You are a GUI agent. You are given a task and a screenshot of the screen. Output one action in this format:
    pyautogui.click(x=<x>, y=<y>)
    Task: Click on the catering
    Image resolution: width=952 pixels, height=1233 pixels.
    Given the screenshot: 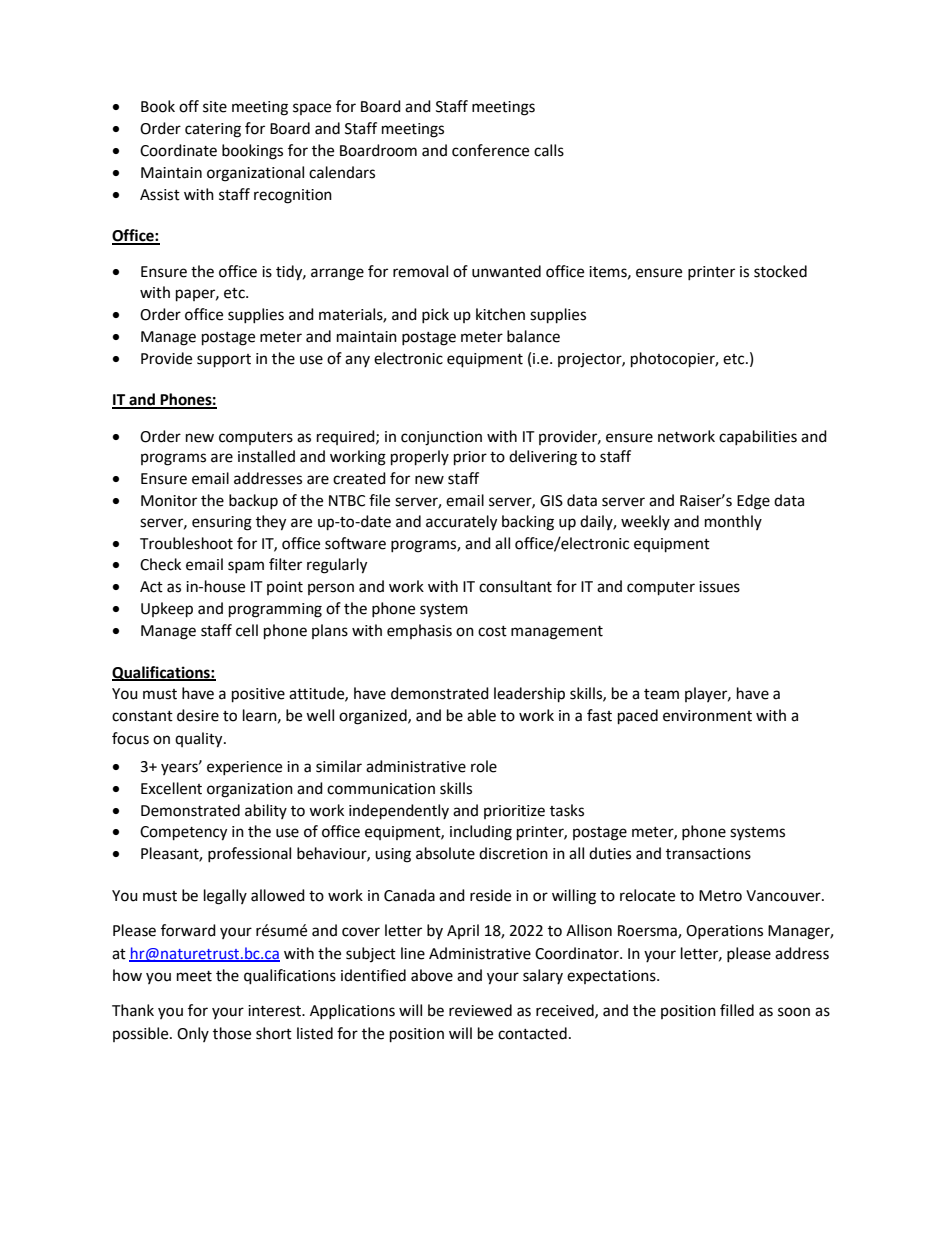 What is the action you would take?
    pyautogui.click(x=213, y=130)
